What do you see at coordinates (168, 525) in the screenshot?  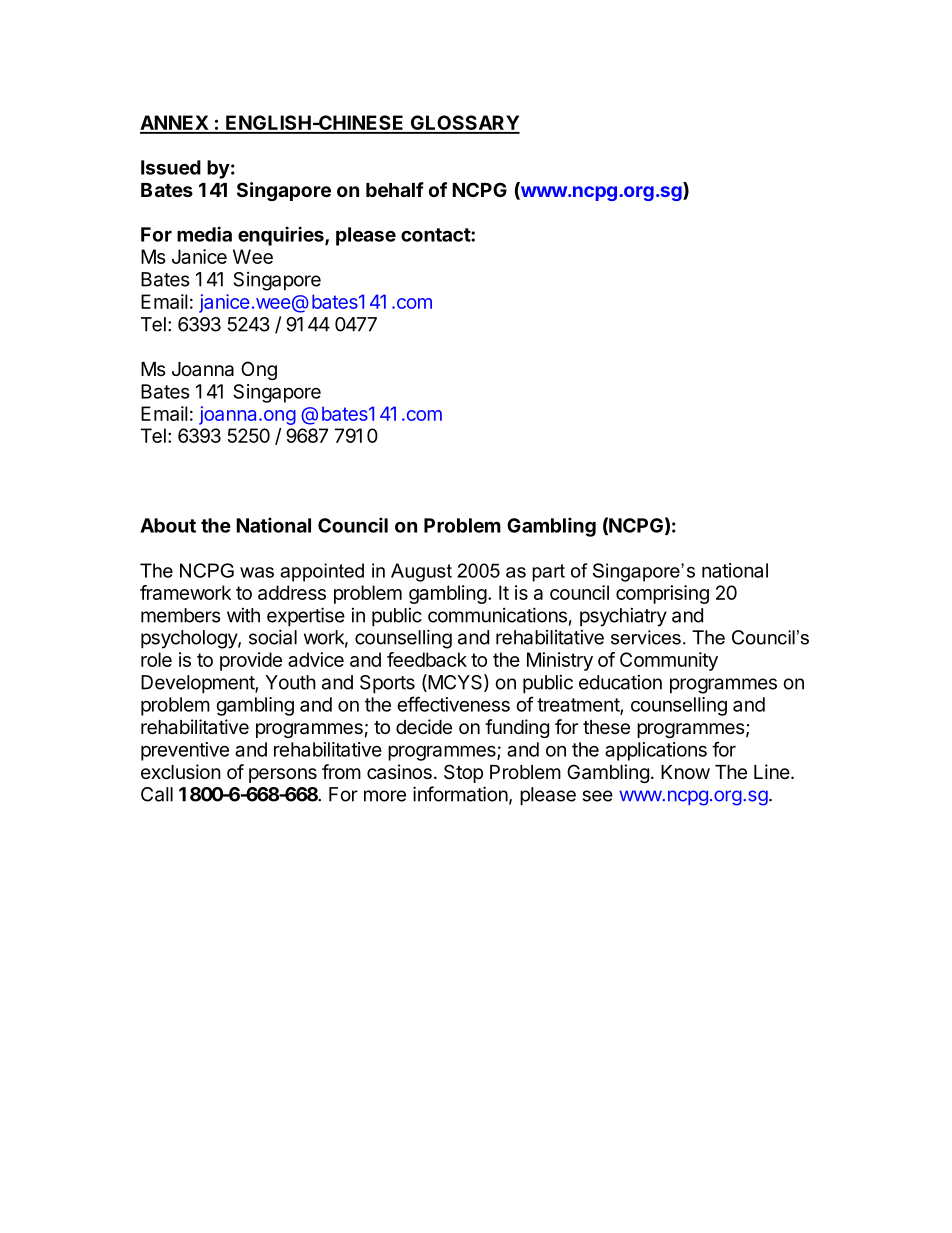 I see `About` at bounding box center [168, 525].
